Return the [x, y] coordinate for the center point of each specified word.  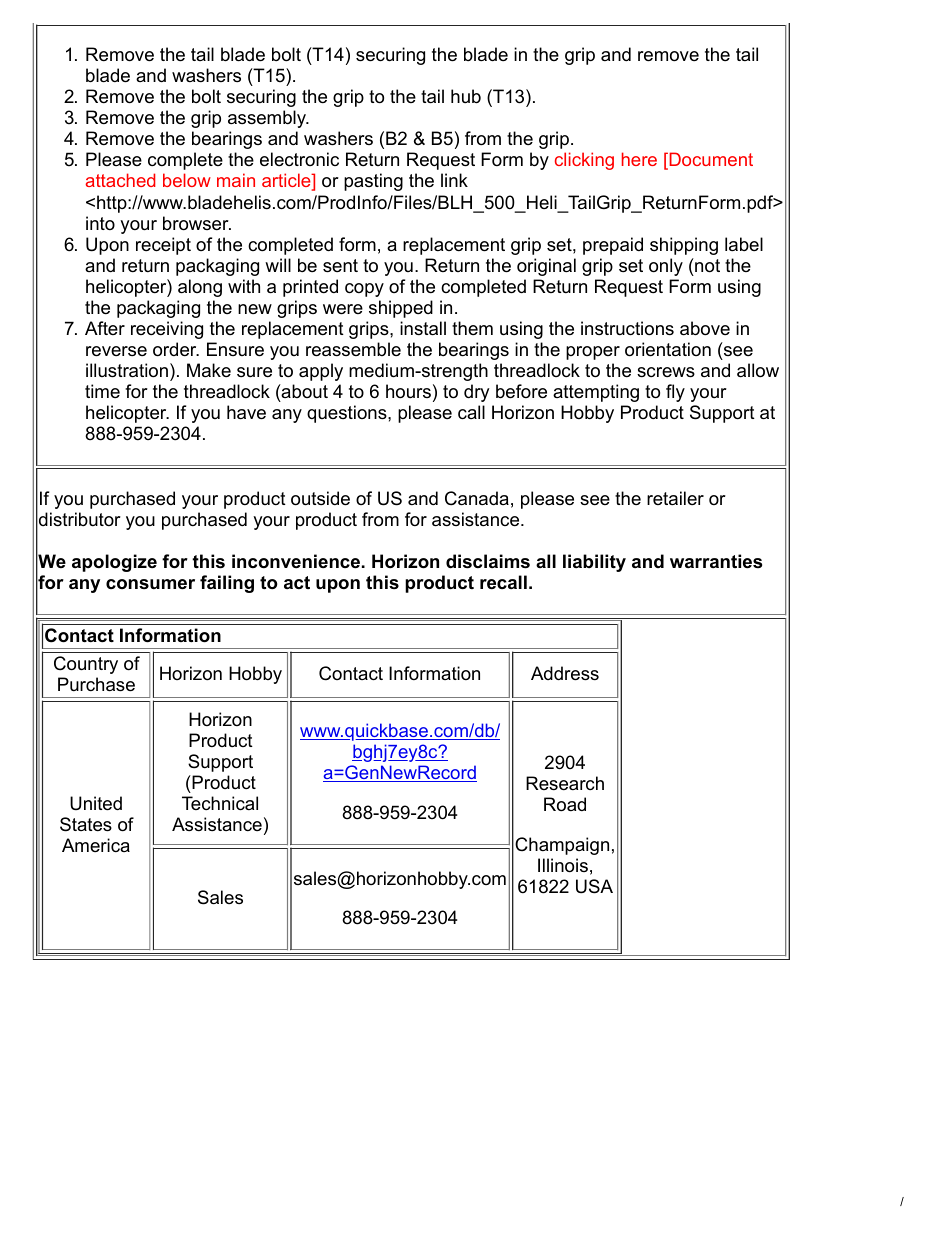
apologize [114, 563]
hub [466, 96]
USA [594, 886]
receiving [167, 330]
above [705, 328]
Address [565, 673]
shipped [401, 309]
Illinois [563, 865]
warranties [716, 561]
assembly [268, 119]
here [639, 159]
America [96, 845]
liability [594, 563]
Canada [477, 498]
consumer [150, 584]
